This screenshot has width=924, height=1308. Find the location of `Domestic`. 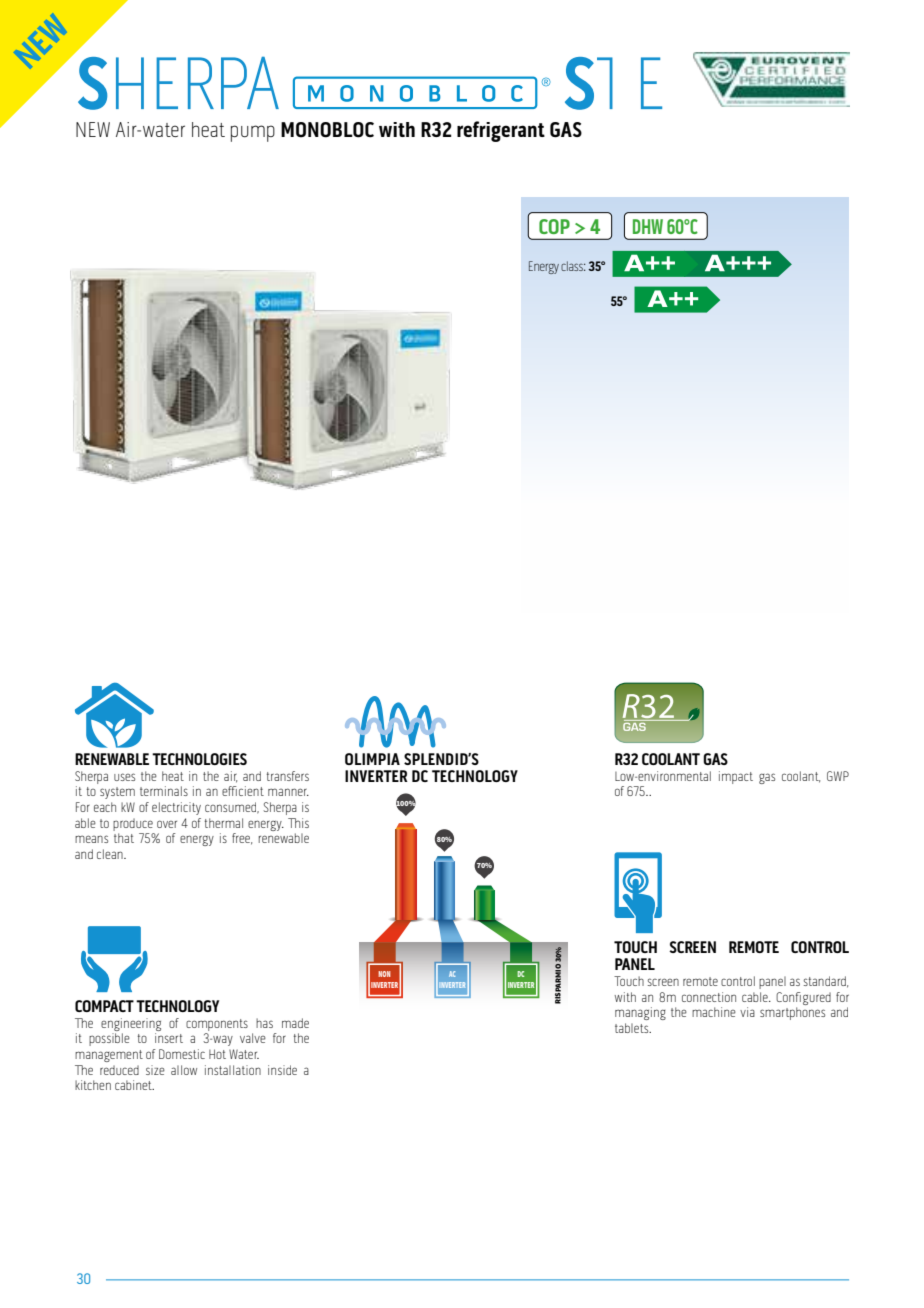

Domestic is located at coordinates (182, 1054).
